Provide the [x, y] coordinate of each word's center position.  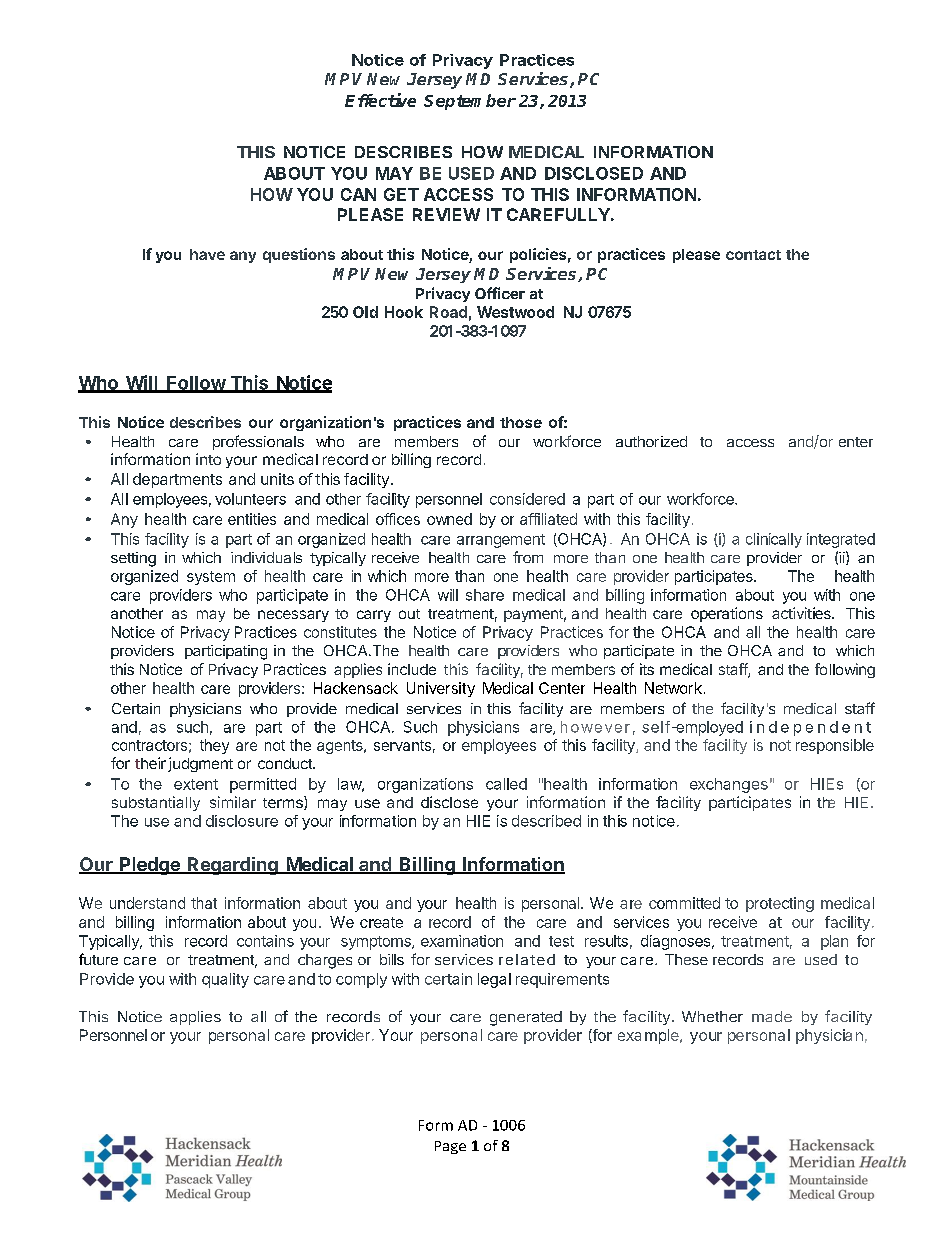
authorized [651, 441]
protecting [780, 904]
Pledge [150, 866]
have [207, 254]
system [211, 578]
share [485, 595]
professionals [258, 442]
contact [753, 255]
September [470, 102]
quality [225, 980]
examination [462, 941]
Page [450, 1147]
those [521, 422]
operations [727, 614]
